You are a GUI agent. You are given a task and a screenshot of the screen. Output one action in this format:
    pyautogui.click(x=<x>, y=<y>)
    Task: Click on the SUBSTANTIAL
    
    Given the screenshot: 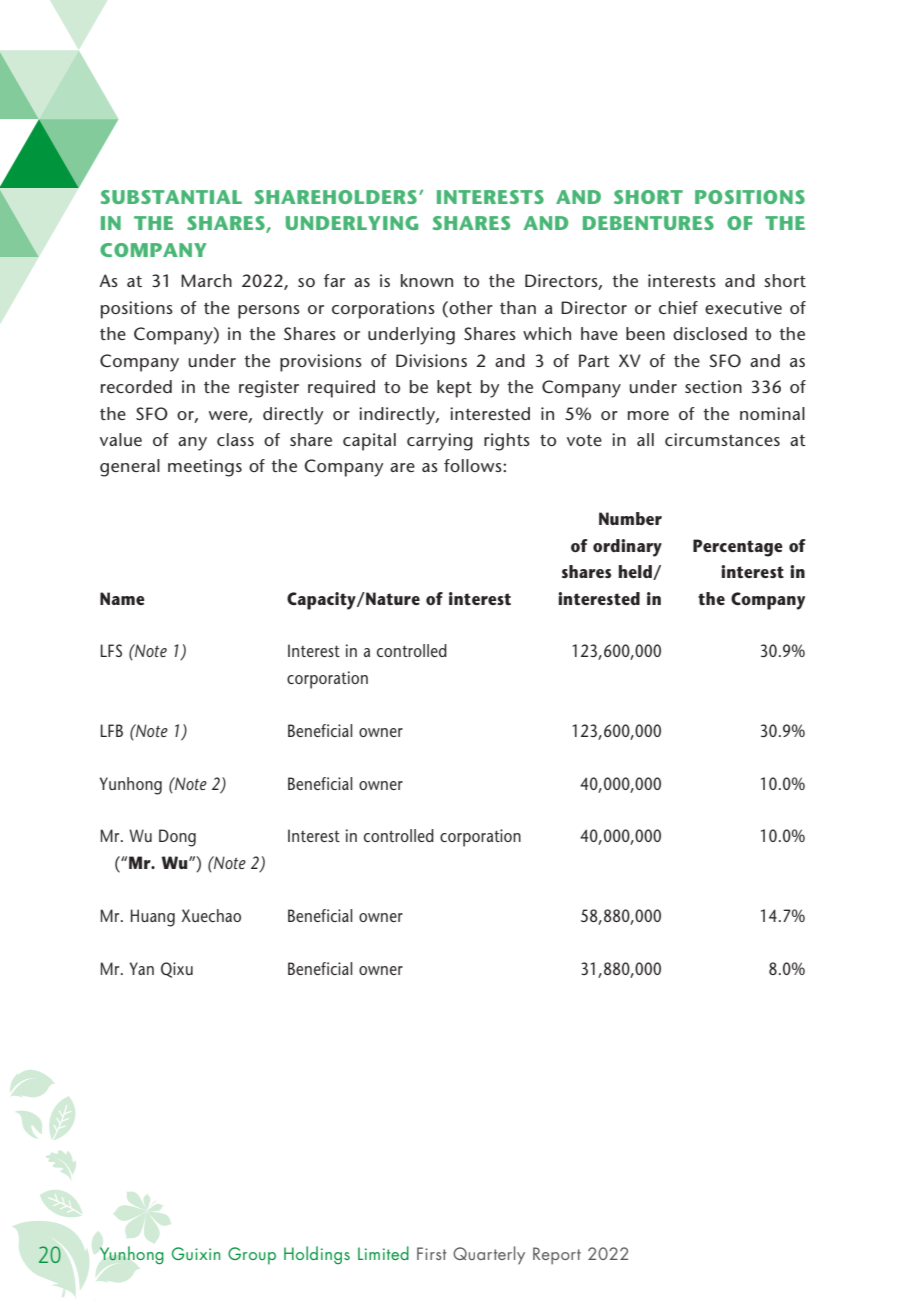 What is the action you would take?
    pyautogui.click(x=171, y=197)
